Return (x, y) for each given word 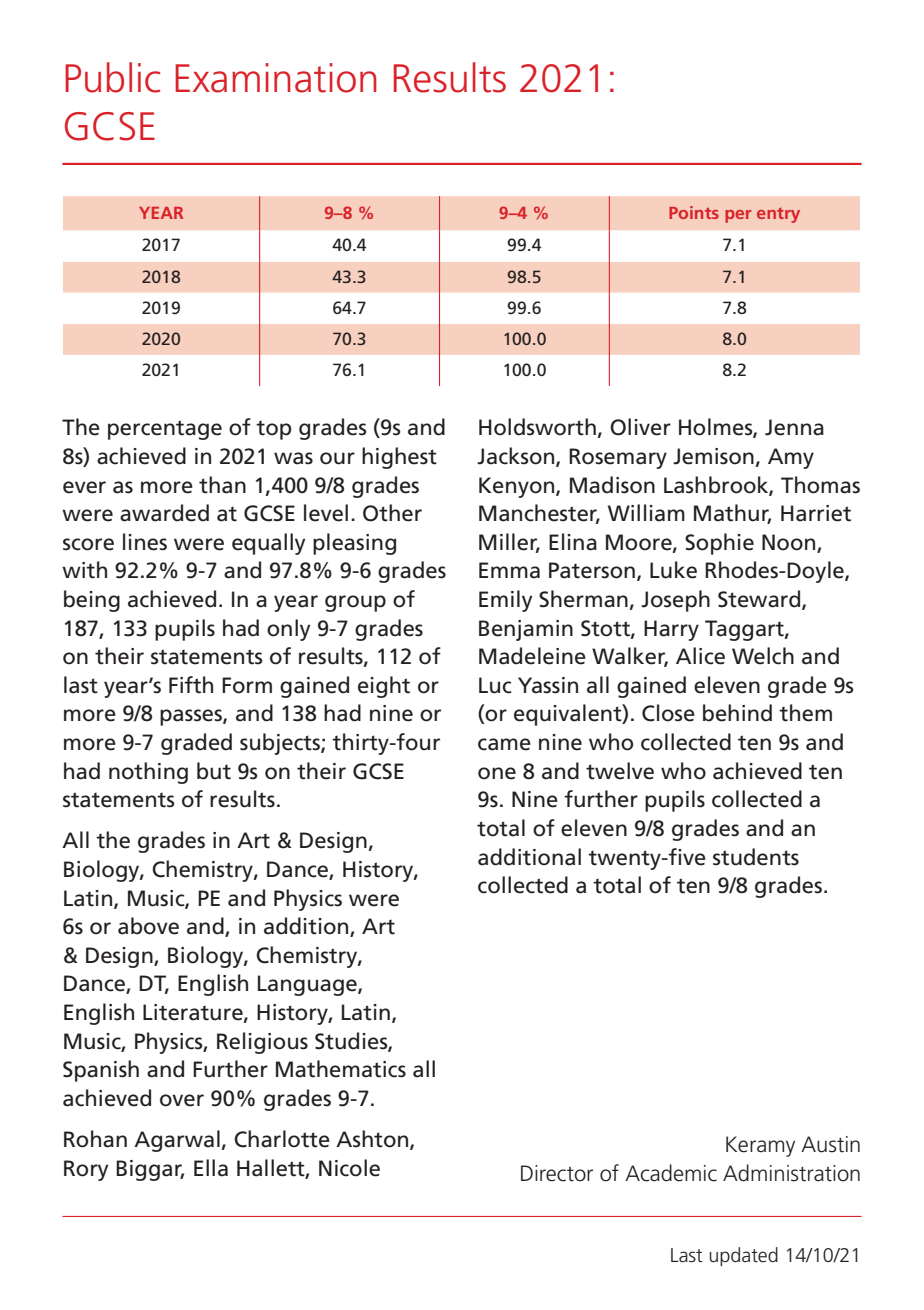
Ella (211, 1168)
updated (743, 1256)
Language (308, 985)
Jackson (517, 457)
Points (694, 212)
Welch (763, 656)
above (148, 926)
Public (112, 77)
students (756, 857)
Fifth (191, 685)
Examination (276, 78)
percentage (165, 430)
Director (557, 1173)
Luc (495, 685)
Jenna (794, 427)
